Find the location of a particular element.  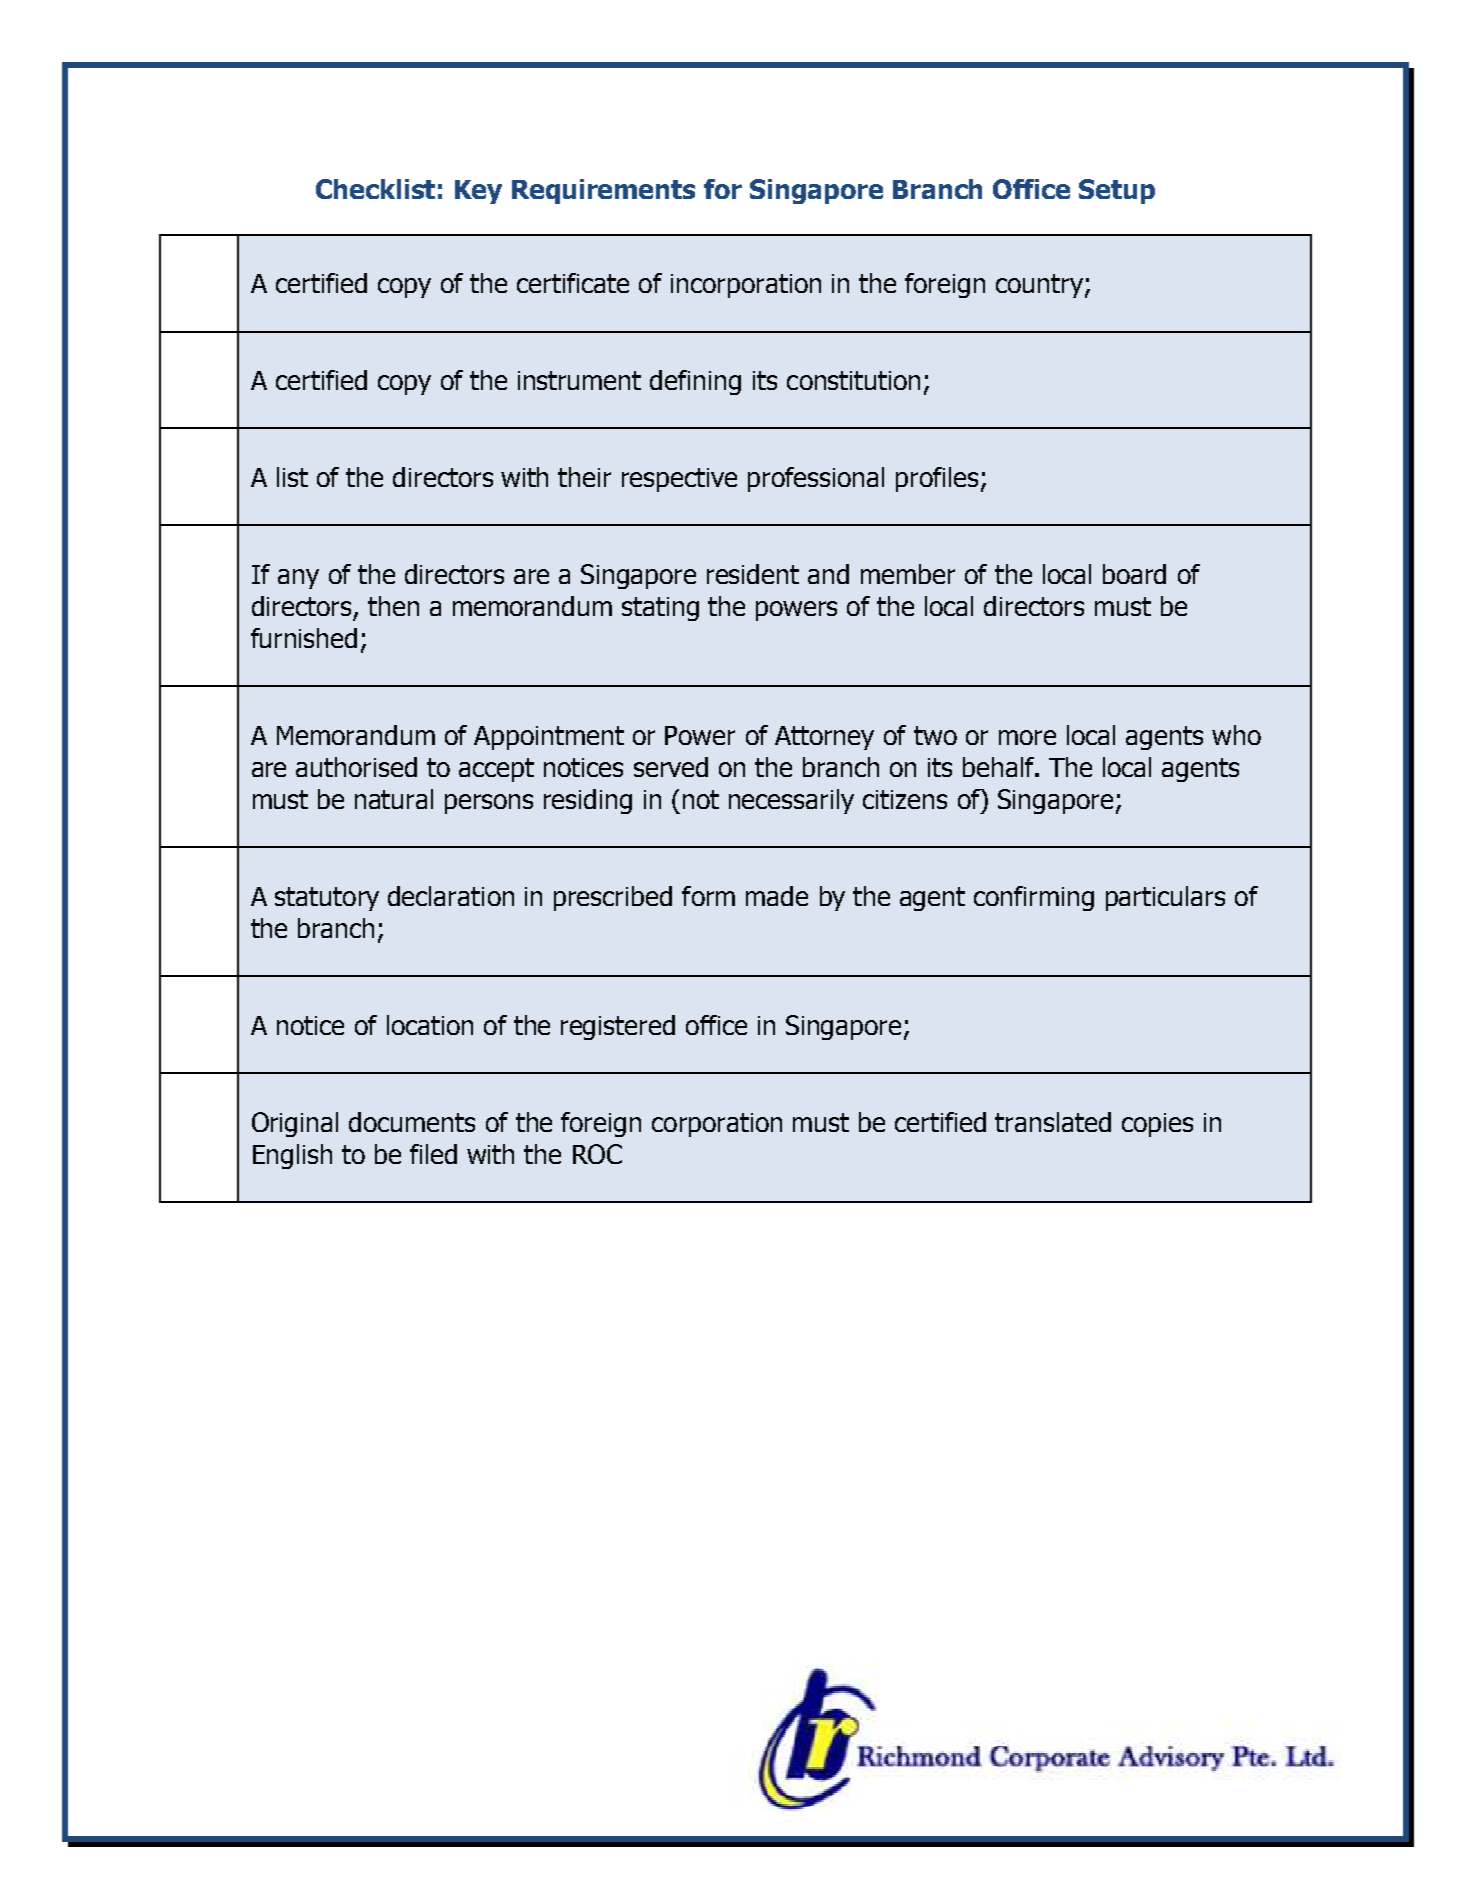

Key is located at coordinates (478, 192).
